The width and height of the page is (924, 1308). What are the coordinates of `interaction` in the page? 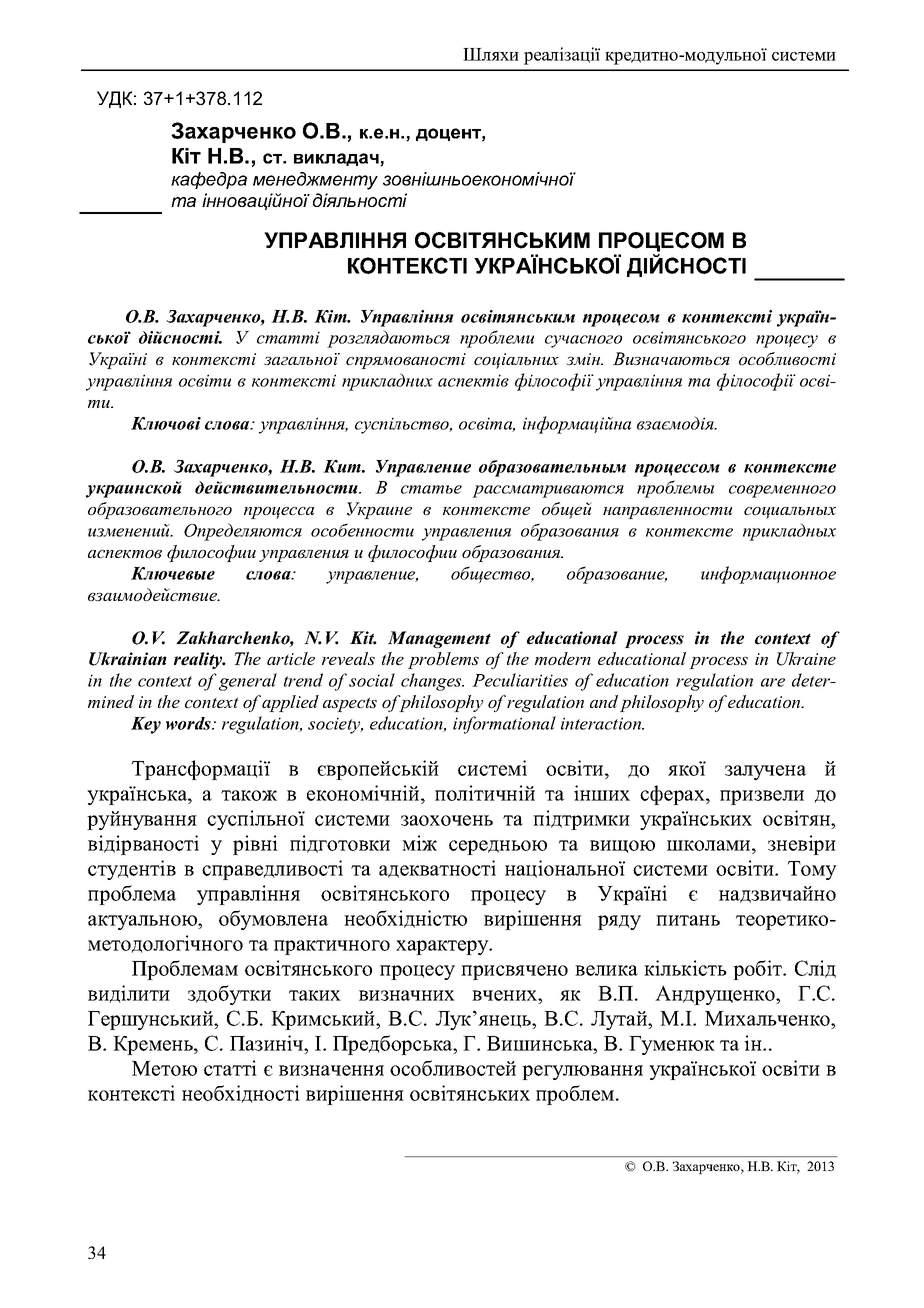 It's located at (602, 723).
